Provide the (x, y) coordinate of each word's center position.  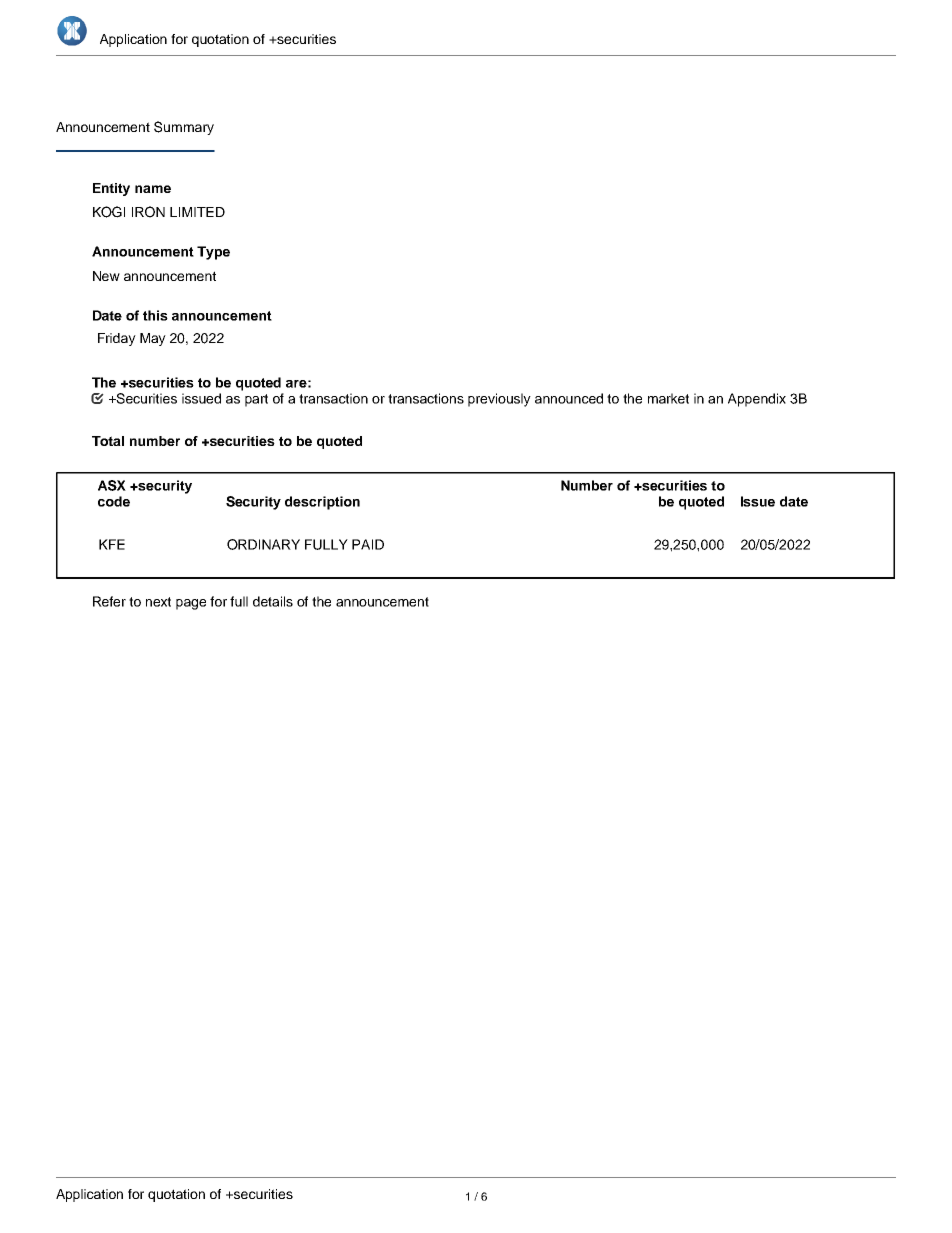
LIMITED (197, 212)
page (191, 604)
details (273, 601)
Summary (184, 128)
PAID (368, 544)
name (153, 189)
